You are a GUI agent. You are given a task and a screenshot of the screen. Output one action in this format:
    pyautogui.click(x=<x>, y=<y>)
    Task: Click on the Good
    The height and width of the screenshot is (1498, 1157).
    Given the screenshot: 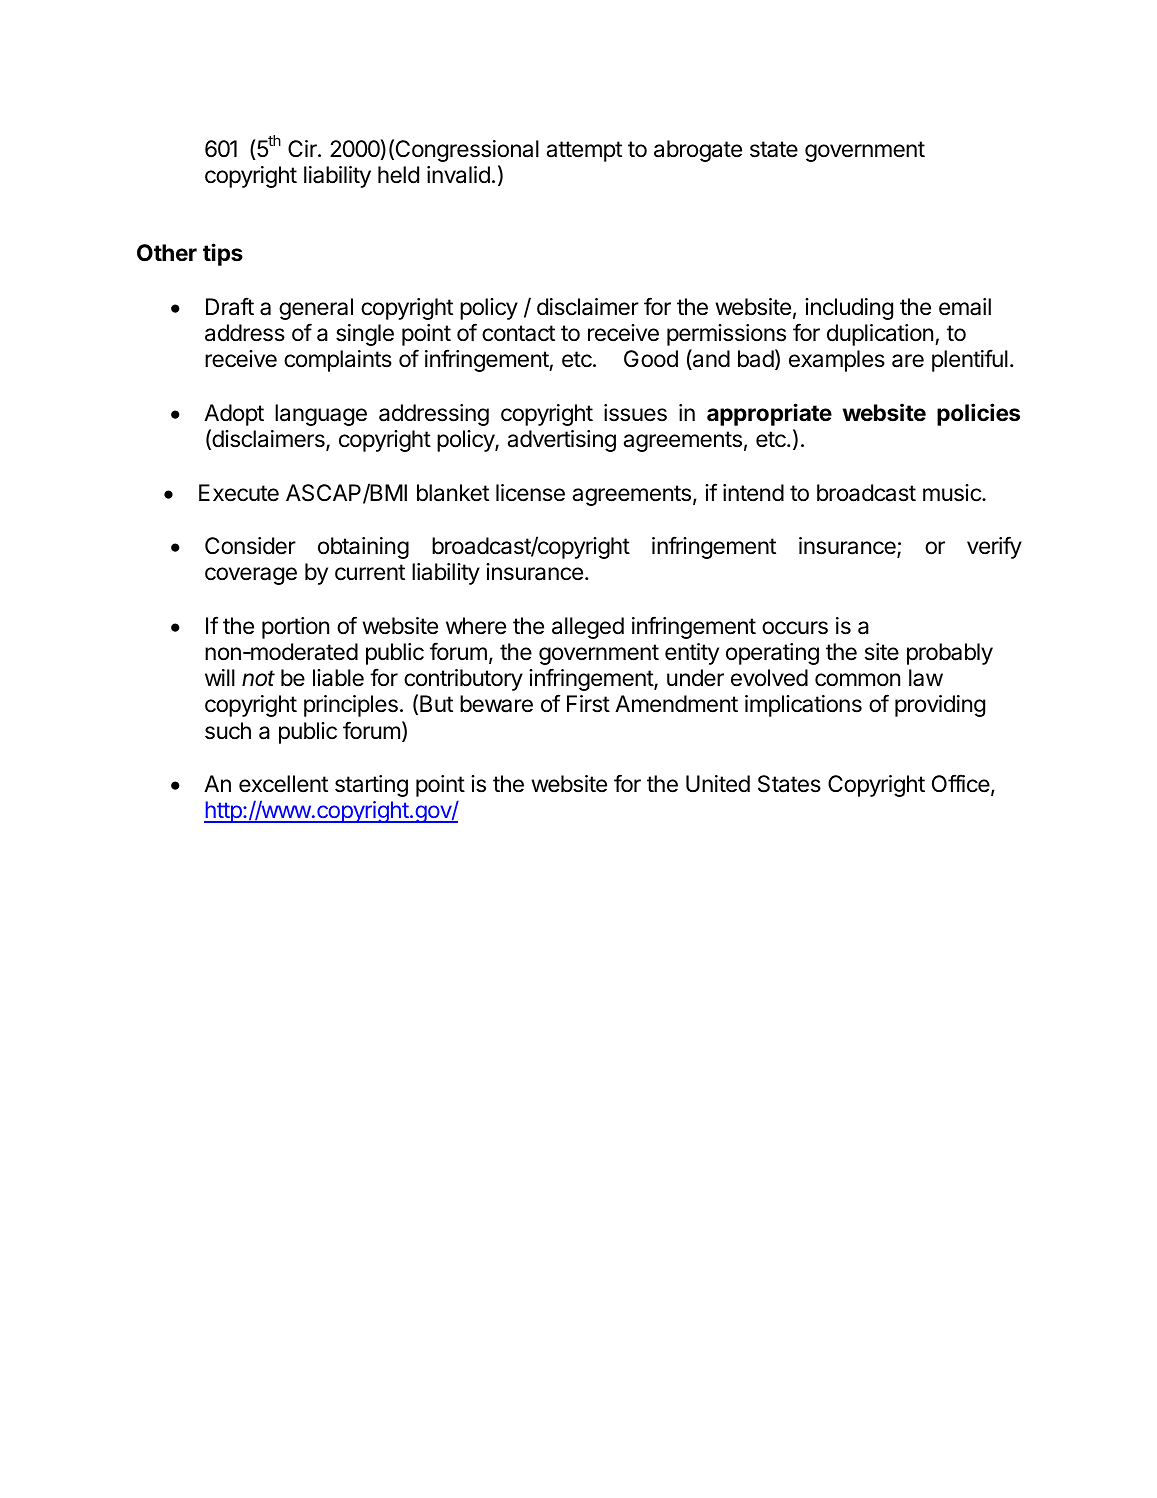 What is the action you would take?
    pyautogui.click(x=651, y=359)
